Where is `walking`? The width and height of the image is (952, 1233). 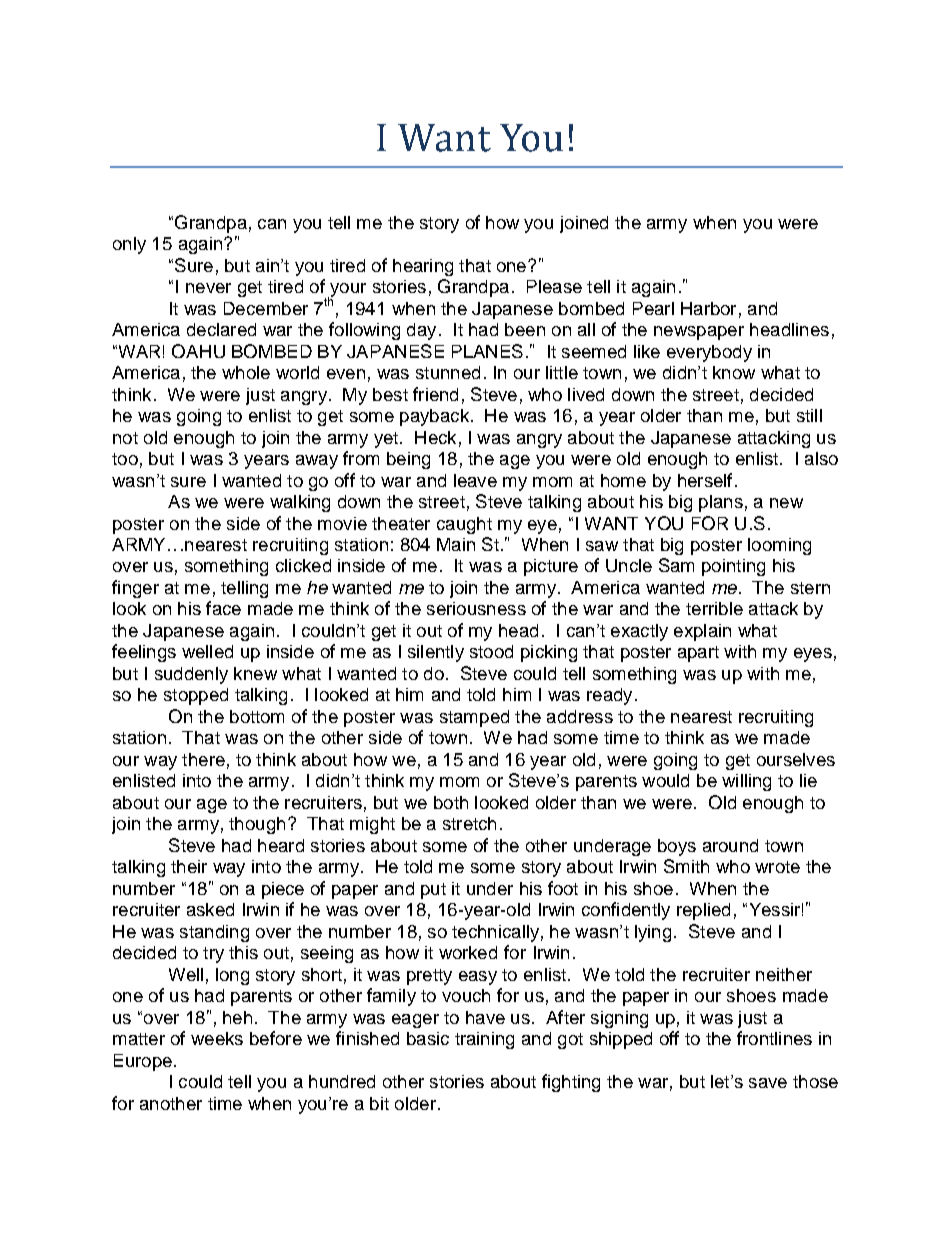 walking is located at coordinates (300, 503).
